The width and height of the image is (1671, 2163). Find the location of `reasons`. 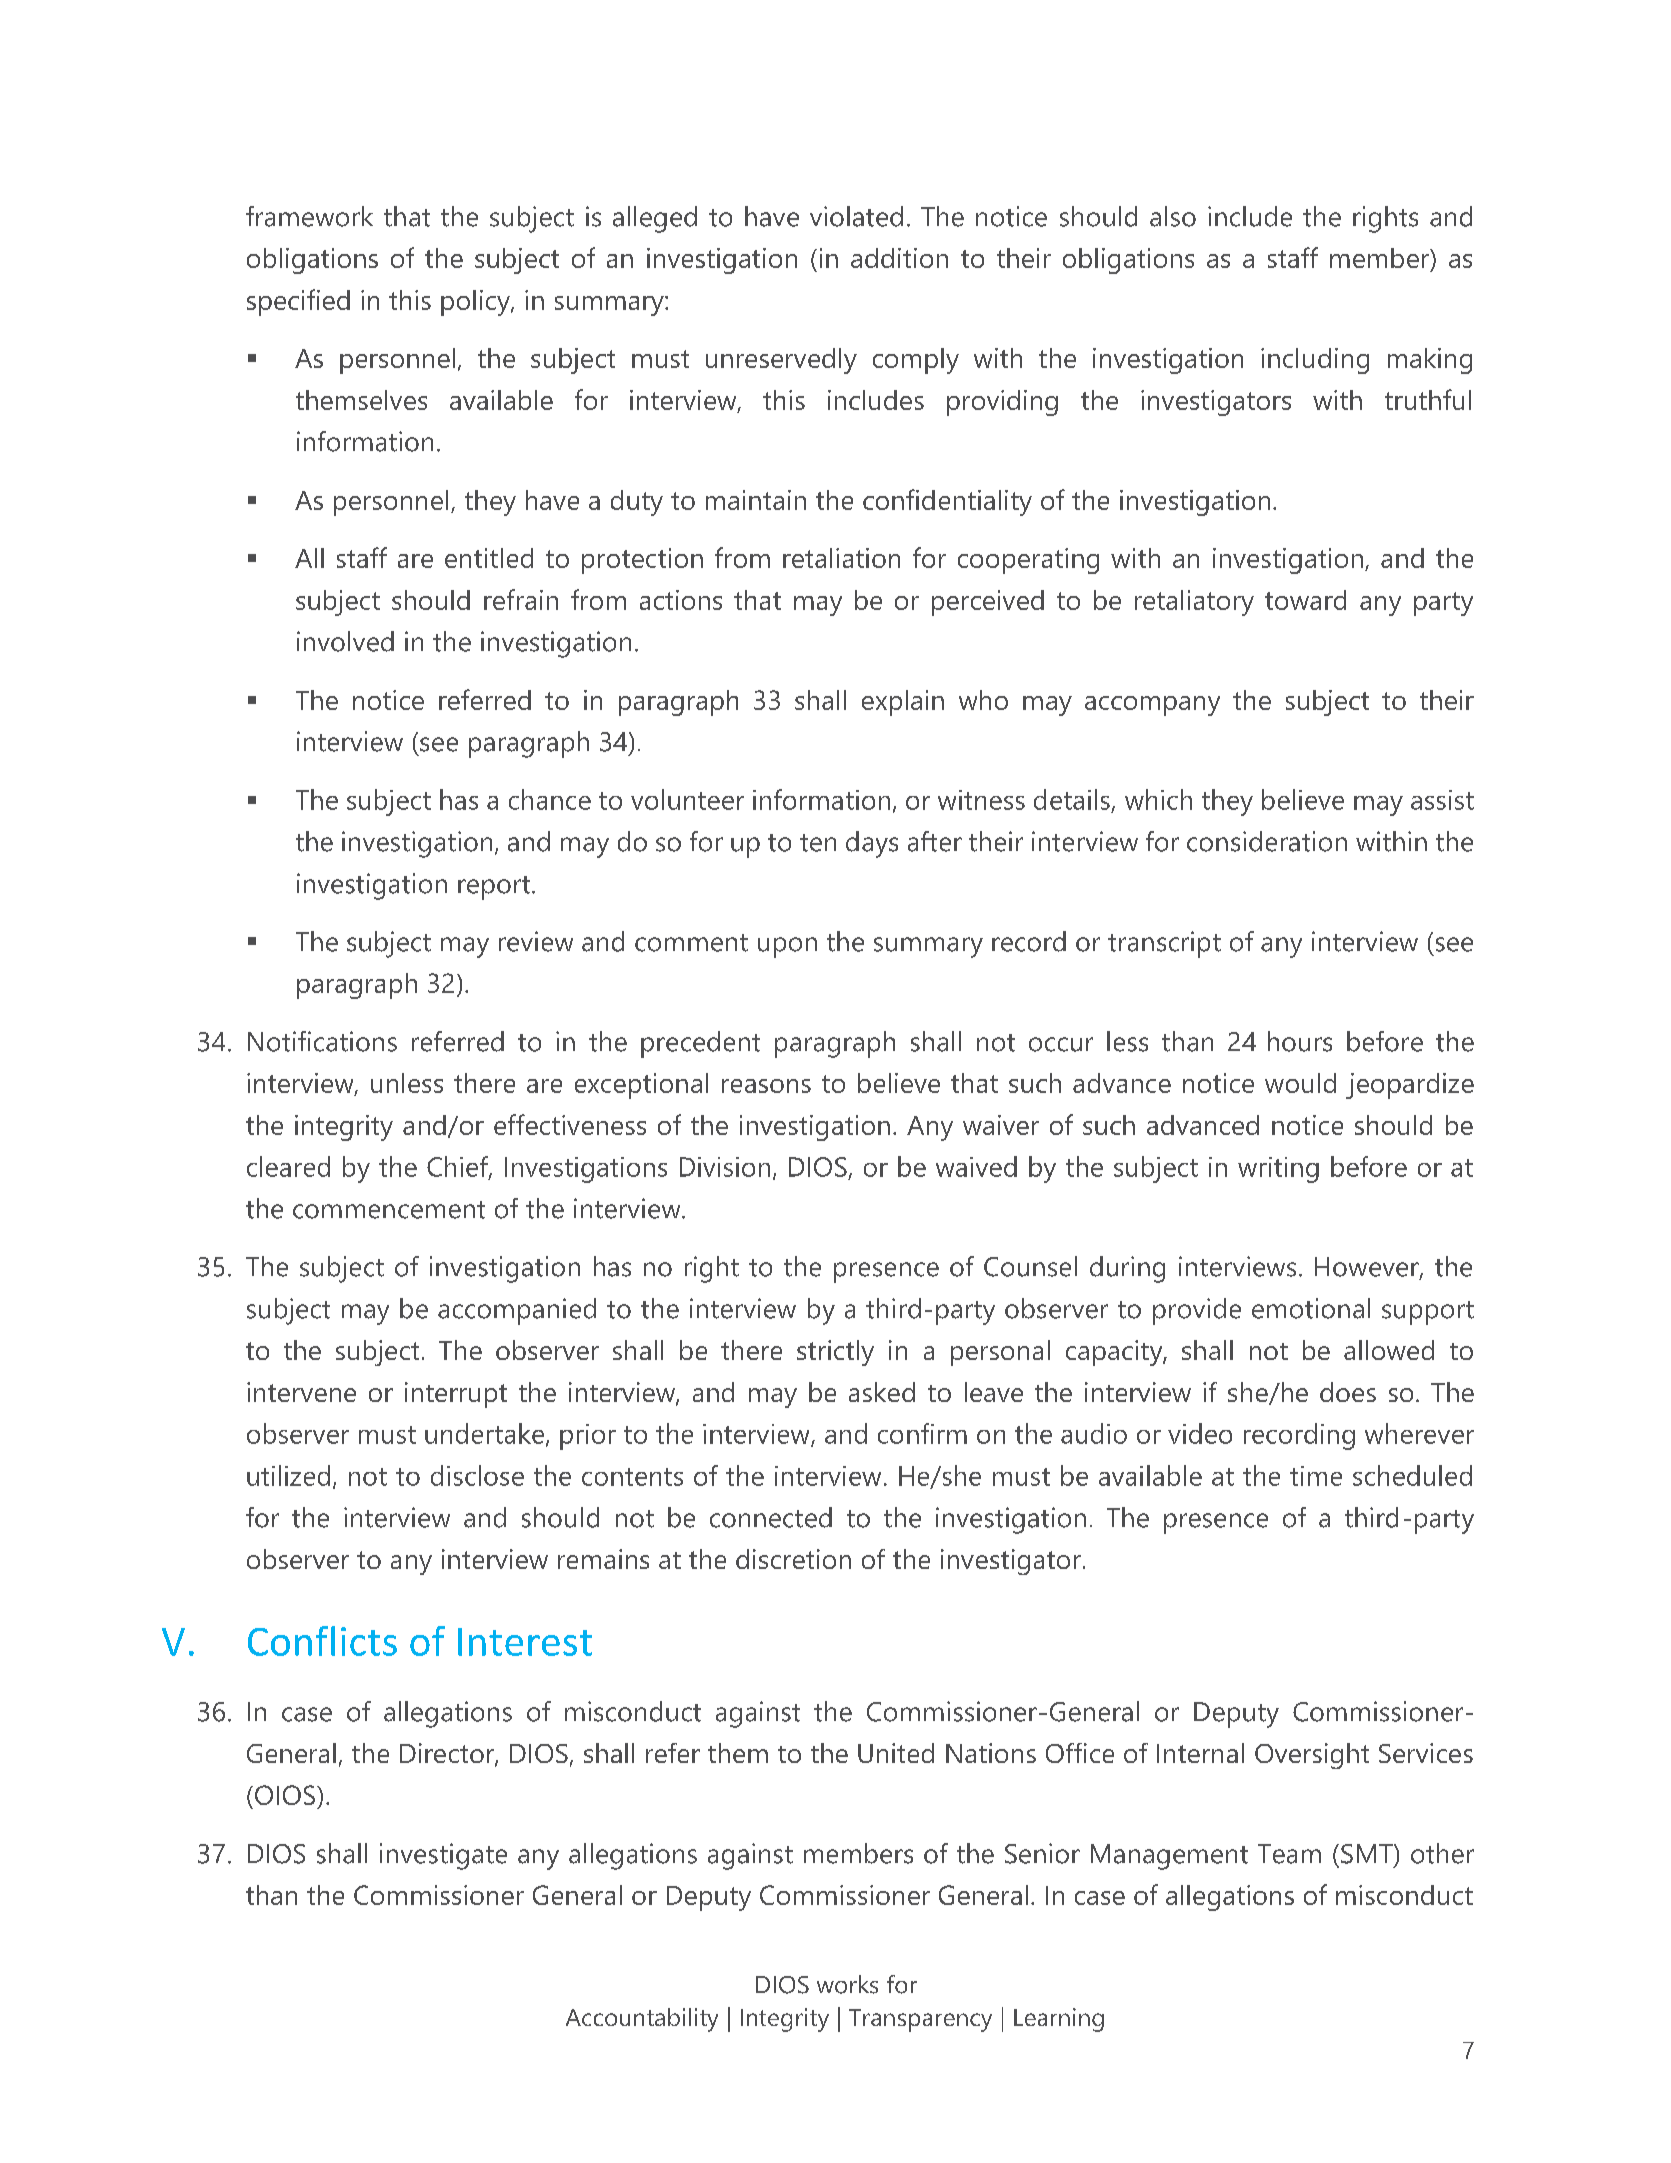

reasons is located at coordinates (766, 1086).
